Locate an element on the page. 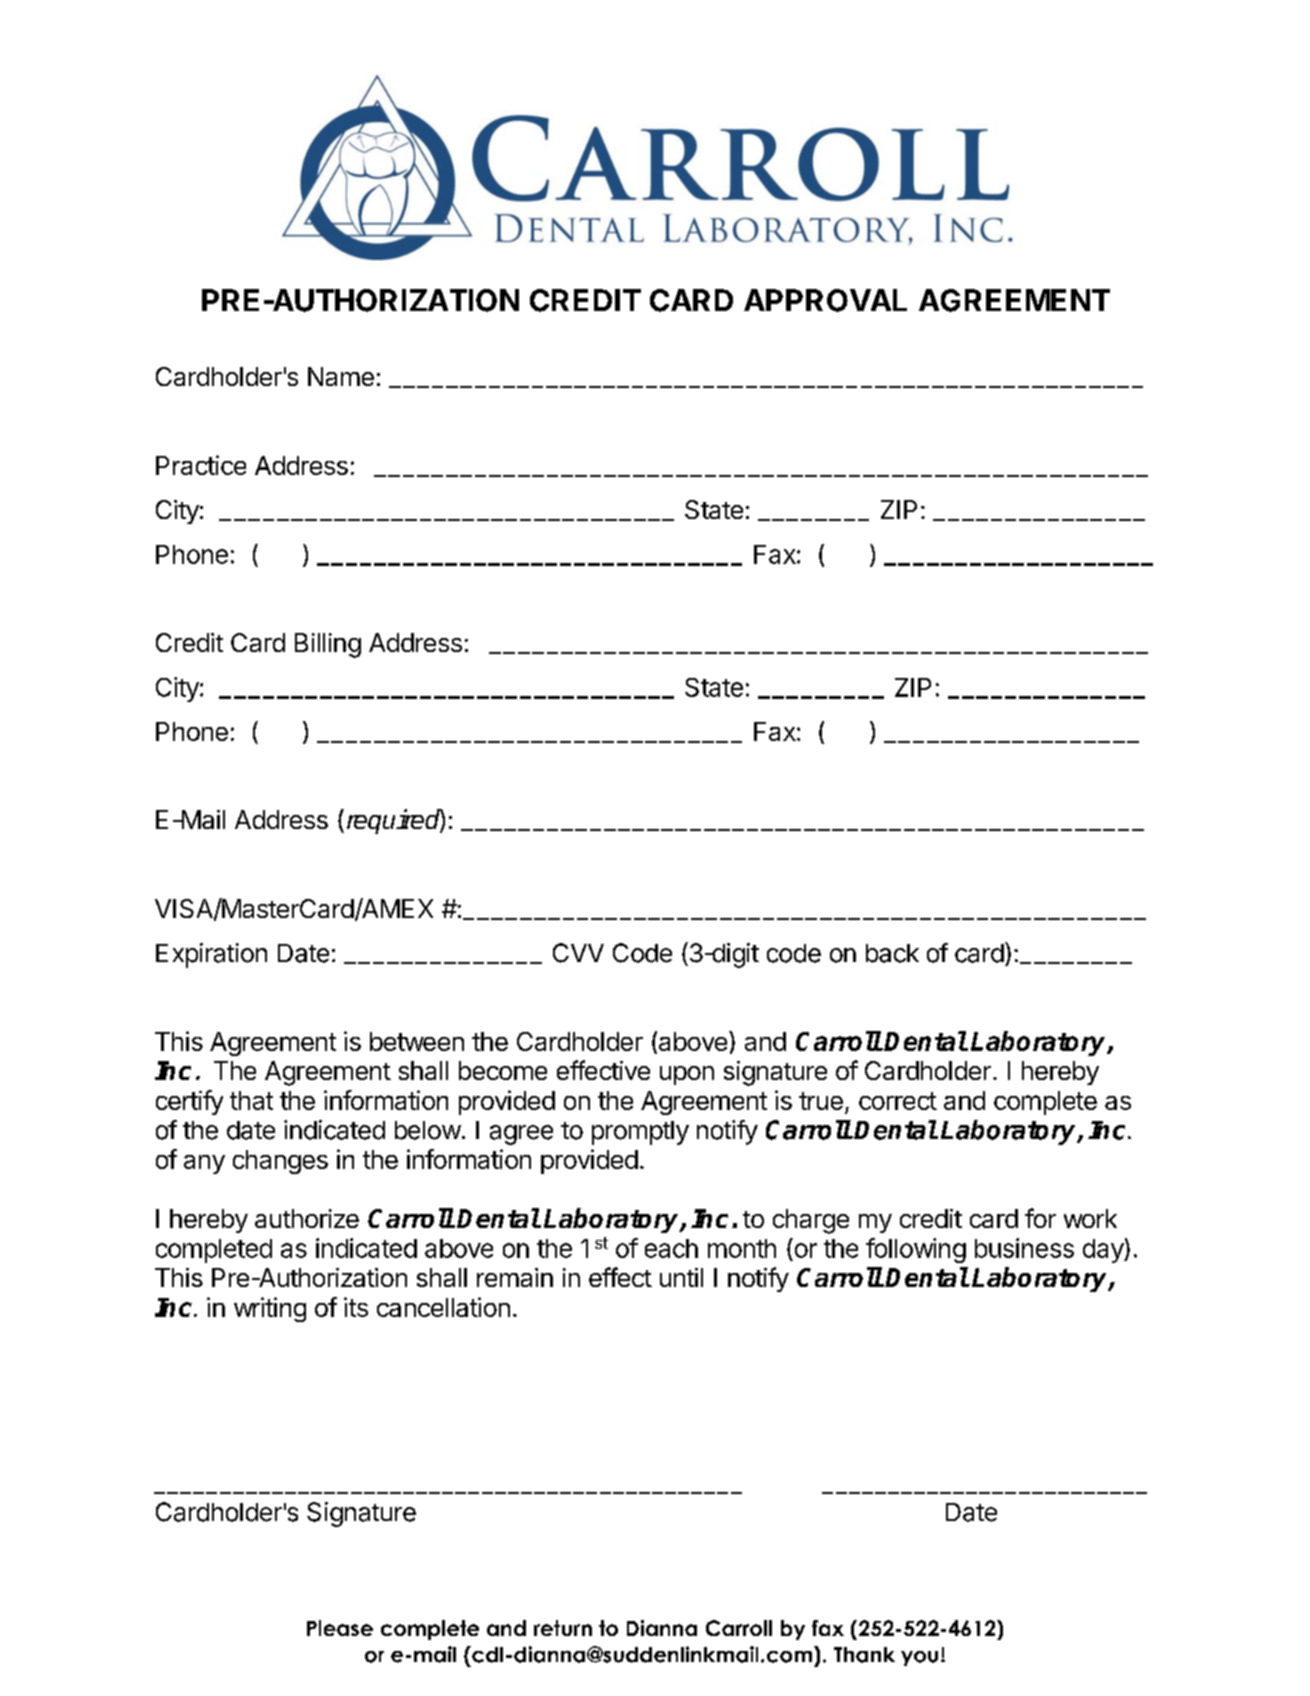  business is located at coordinates (1024, 1248).
